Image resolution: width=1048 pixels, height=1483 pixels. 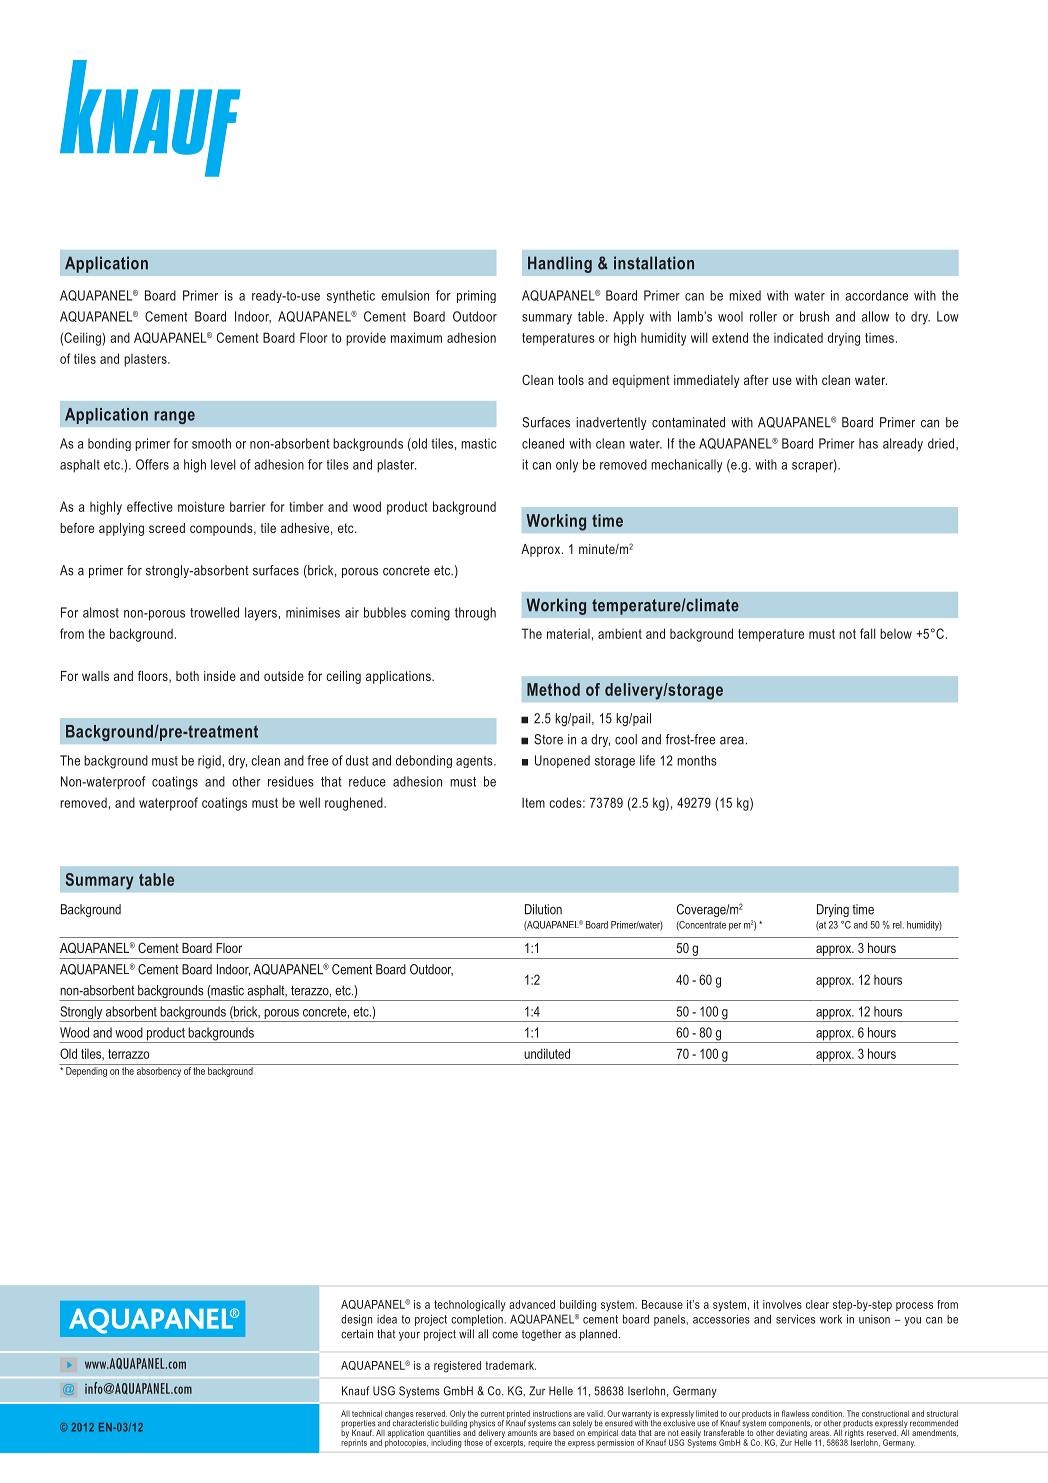 What do you see at coordinates (828, 1413) in the document?
I see `condition` at bounding box center [828, 1413].
